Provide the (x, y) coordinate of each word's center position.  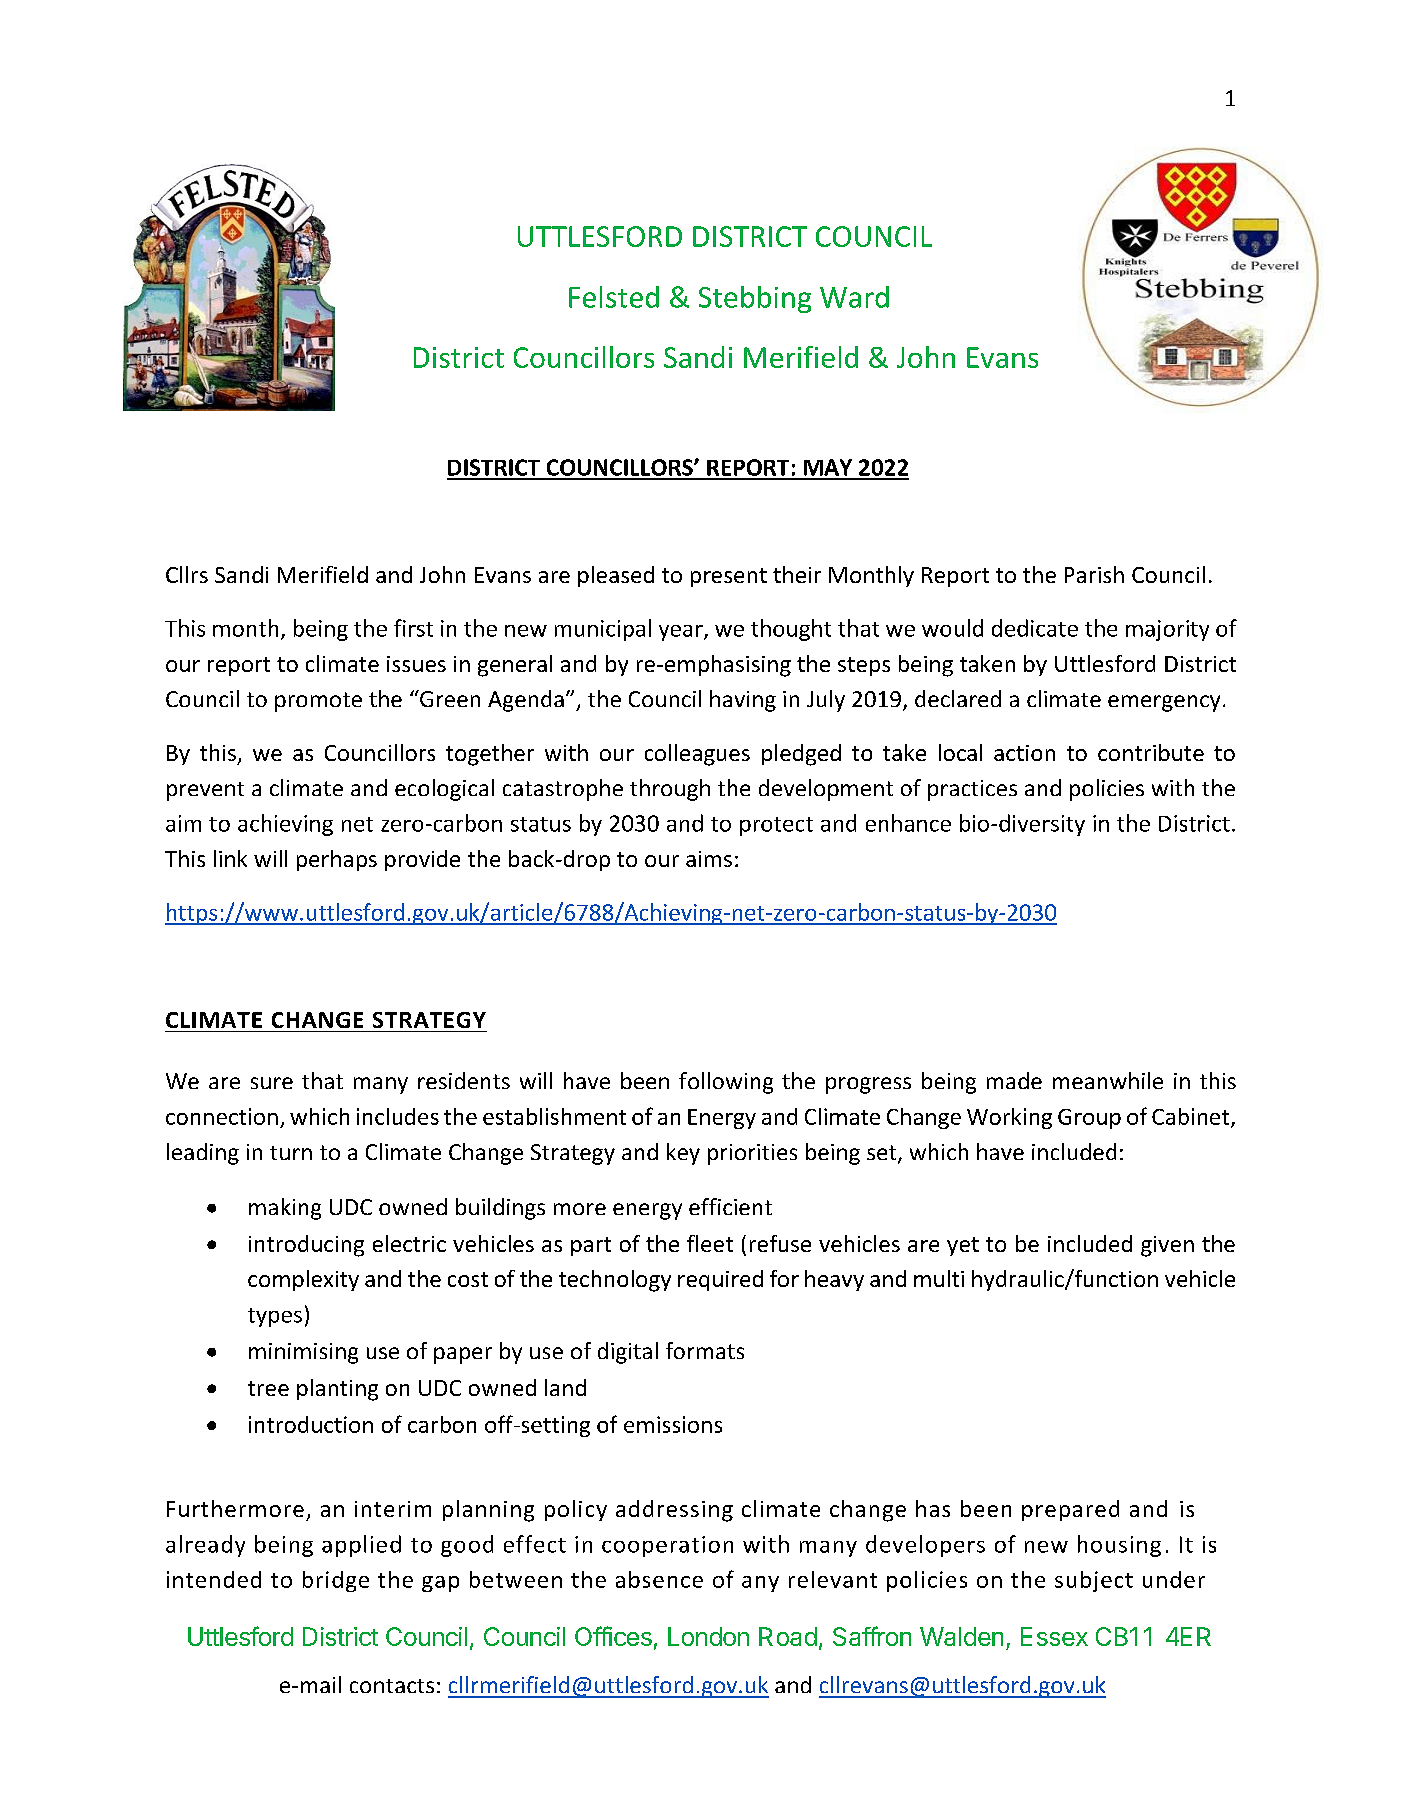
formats (705, 1350)
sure (272, 1083)
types (275, 1317)
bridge (336, 1581)
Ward (854, 297)
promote (318, 702)
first (413, 628)
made (1014, 1080)
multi (939, 1278)
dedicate (1035, 628)
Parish (1094, 574)
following (726, 1083)
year (682, 633)
